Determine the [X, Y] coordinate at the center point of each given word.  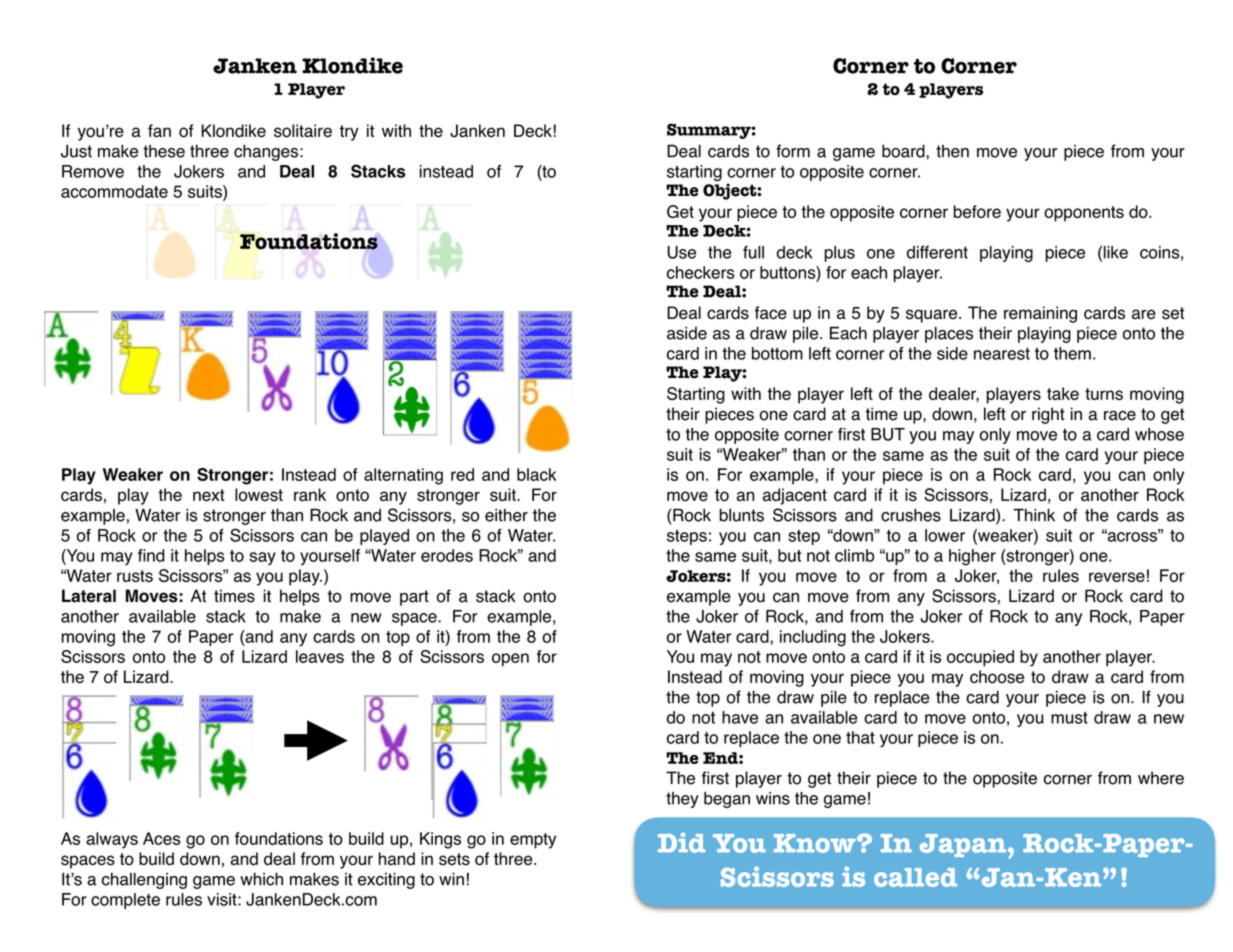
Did [682, 842]
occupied [980, 658]
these [164, 151]
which [261, 879]
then [952, 151]
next [209, 495]
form [793, 151]
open [510, 660]
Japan [964, 845]
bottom [777, 353]
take [1063, 393]
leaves [320, 656]
